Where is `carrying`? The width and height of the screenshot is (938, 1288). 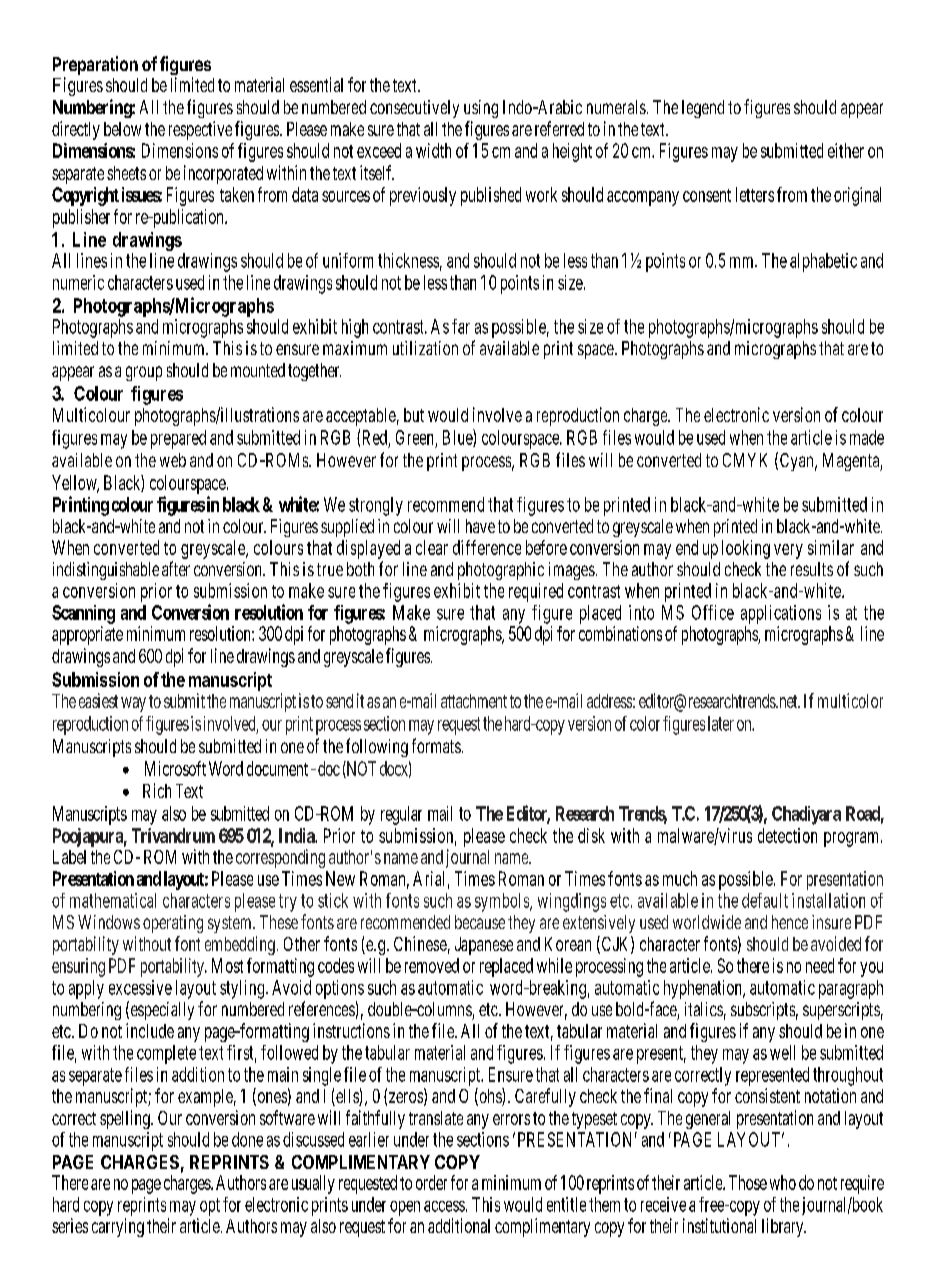
carrying is located at coordinates (118, 1227).
